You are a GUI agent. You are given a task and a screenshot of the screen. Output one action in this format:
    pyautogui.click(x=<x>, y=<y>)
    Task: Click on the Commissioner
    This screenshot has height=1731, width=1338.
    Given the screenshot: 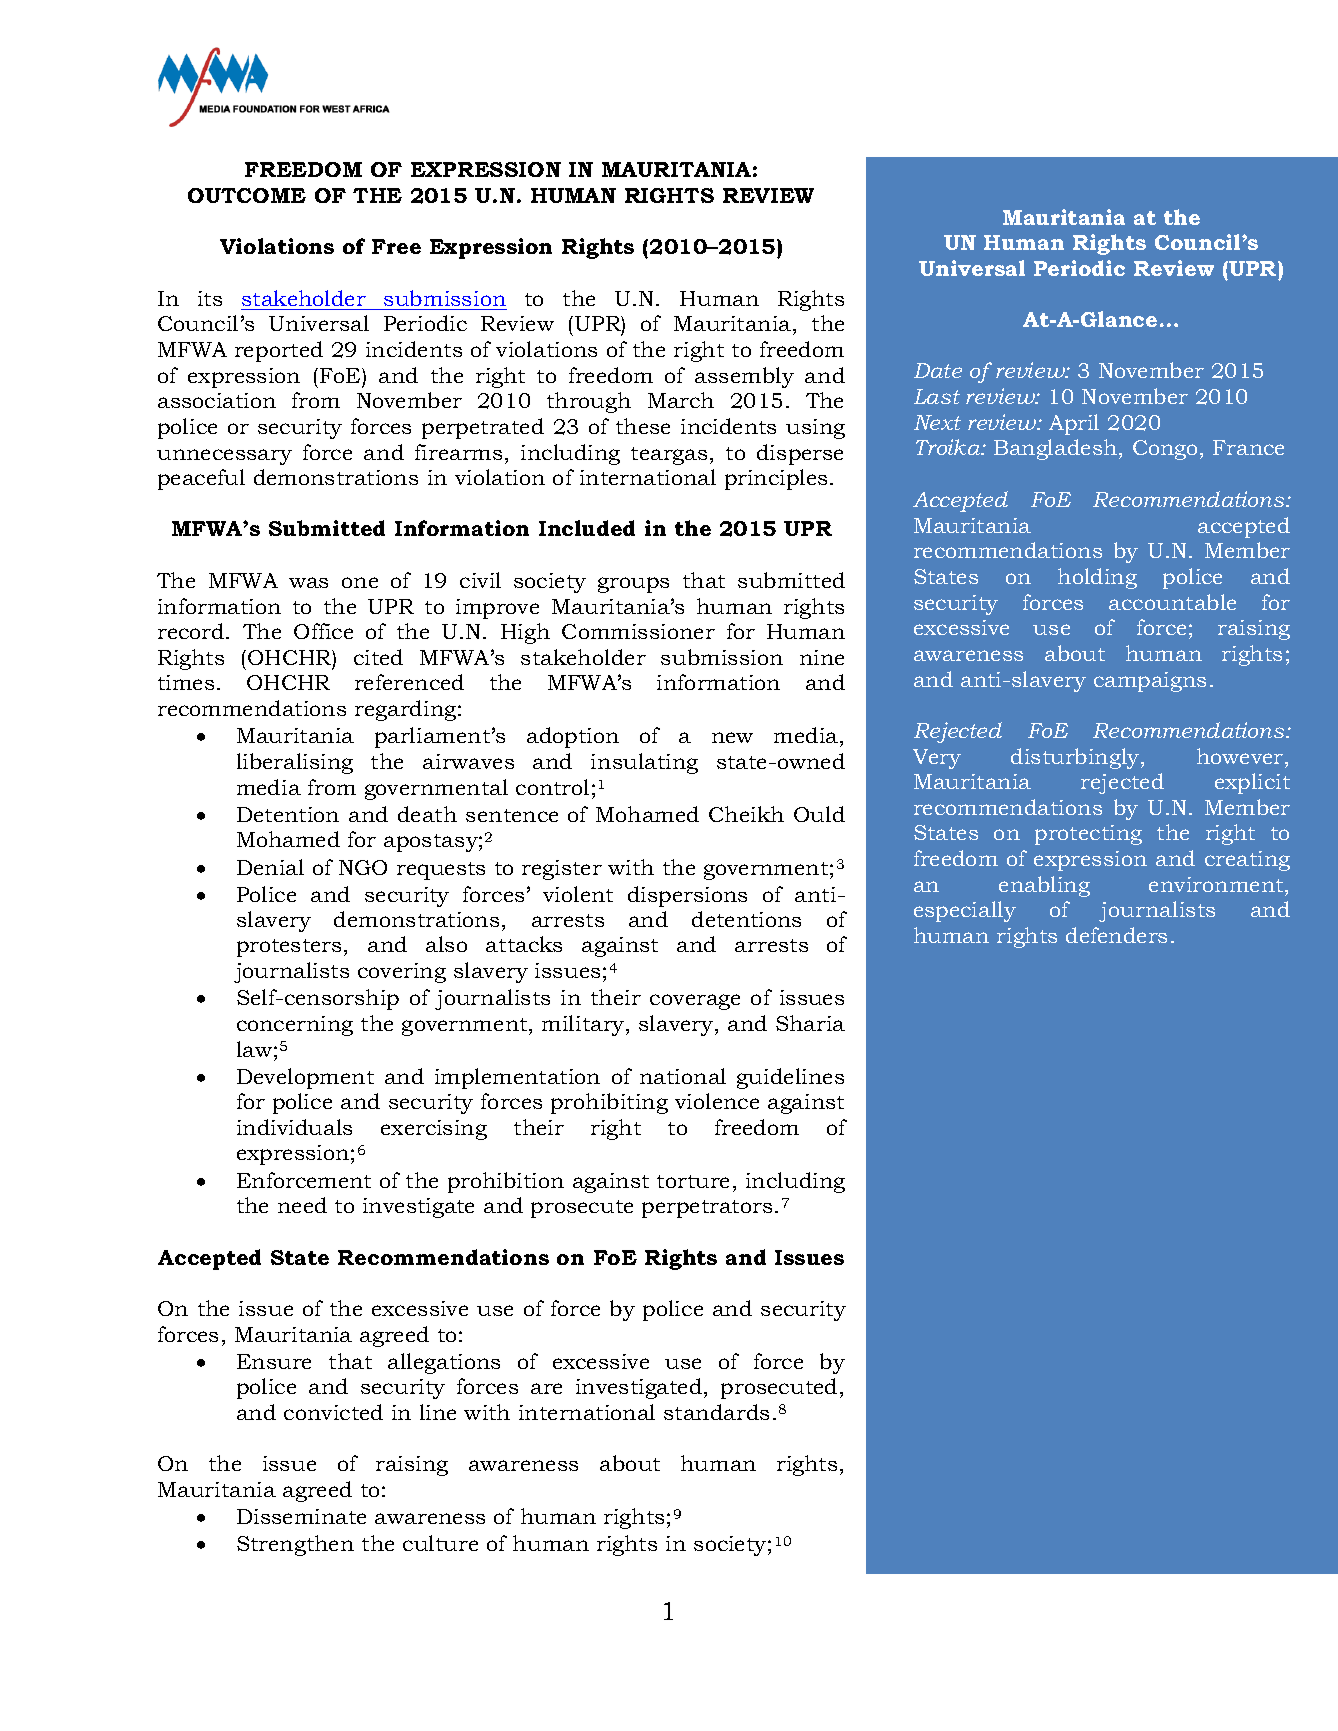 What is the action you would take?
    pyautogui.click(x=638, y=631)
